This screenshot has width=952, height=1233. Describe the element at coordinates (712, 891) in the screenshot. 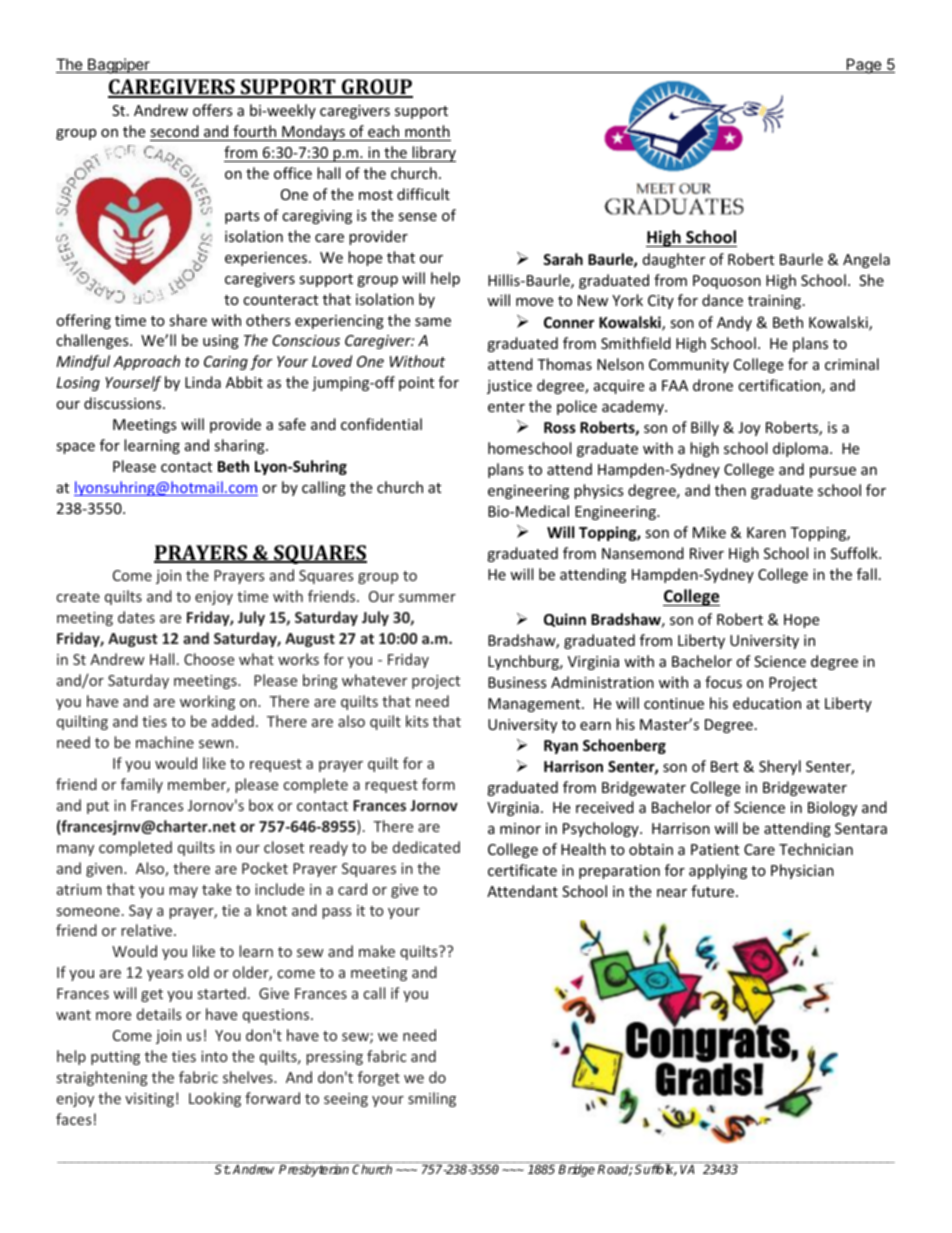

I see `future` at that location.
